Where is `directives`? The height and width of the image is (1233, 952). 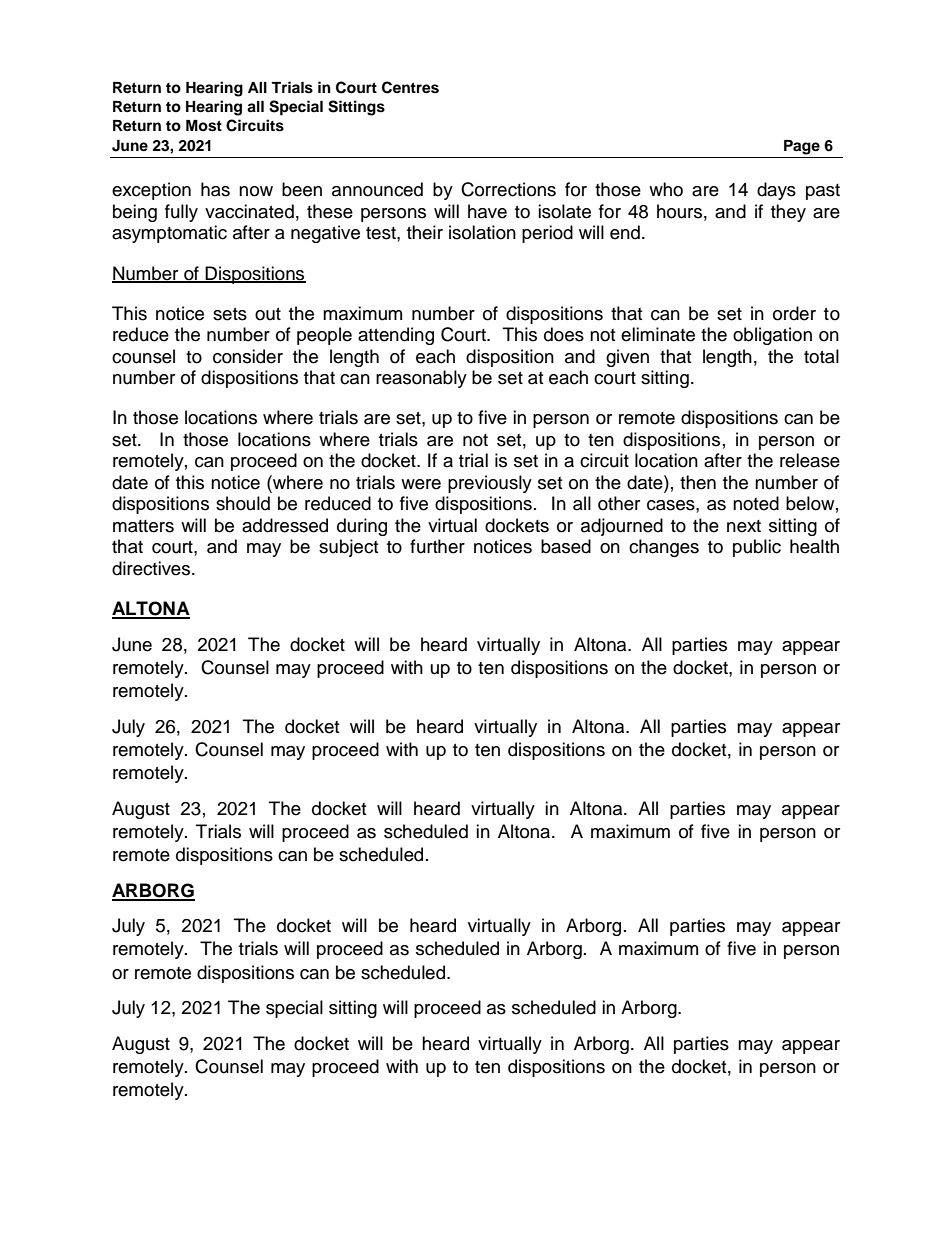
directives is located at coordinates (152, 568).
